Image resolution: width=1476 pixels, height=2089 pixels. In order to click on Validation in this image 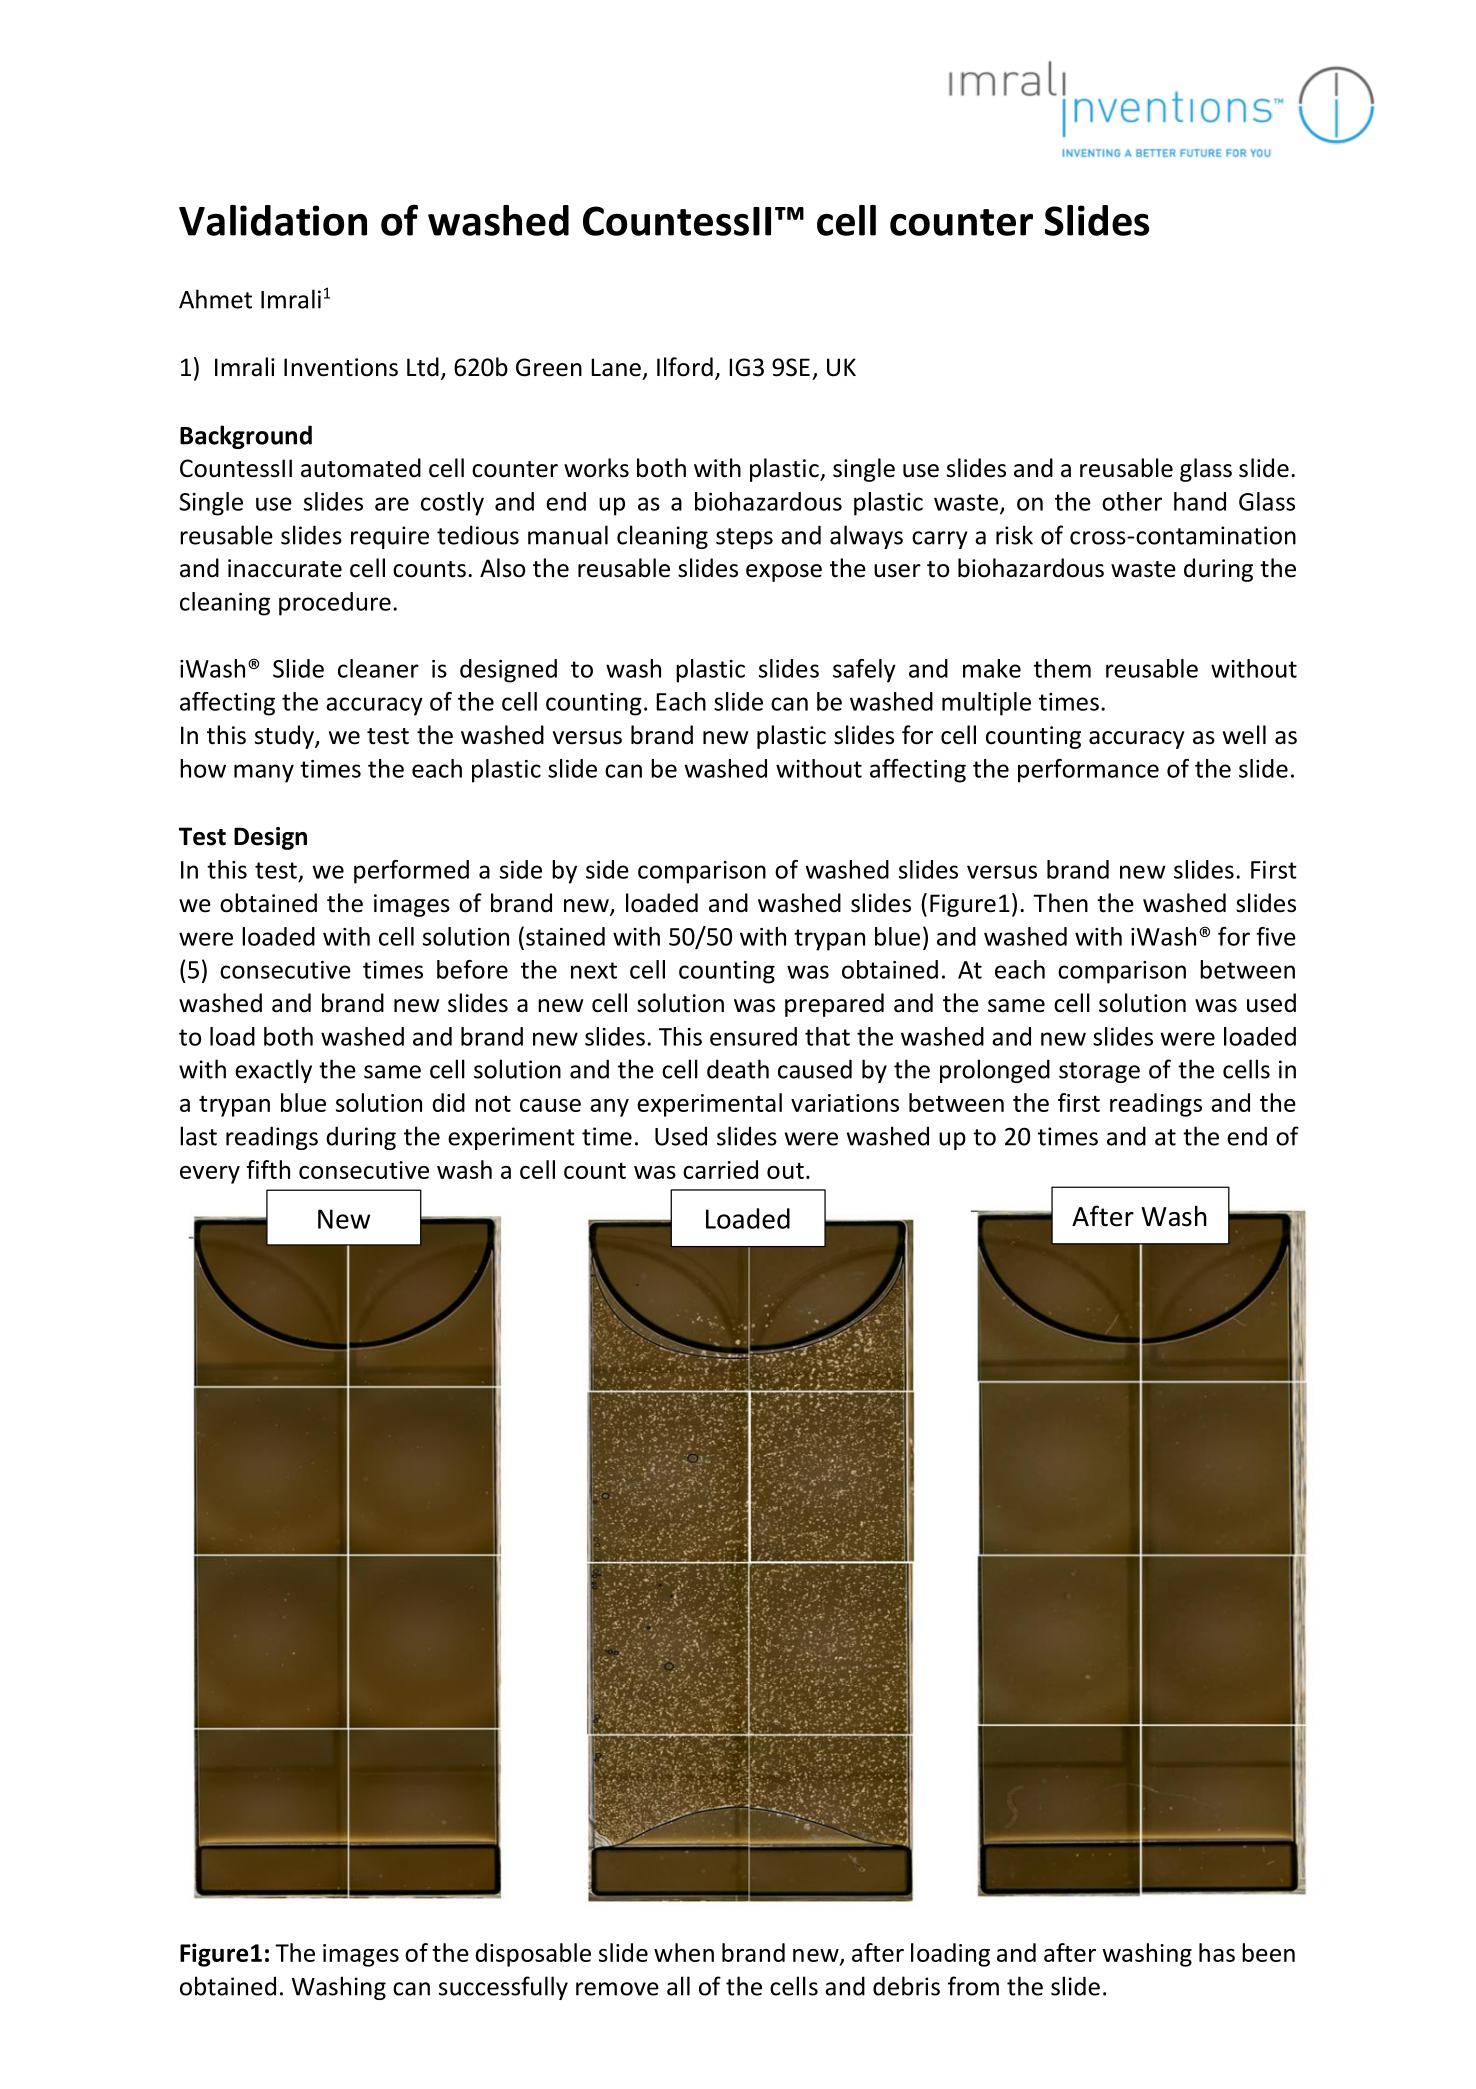, I will do `click(273, 220)`.
